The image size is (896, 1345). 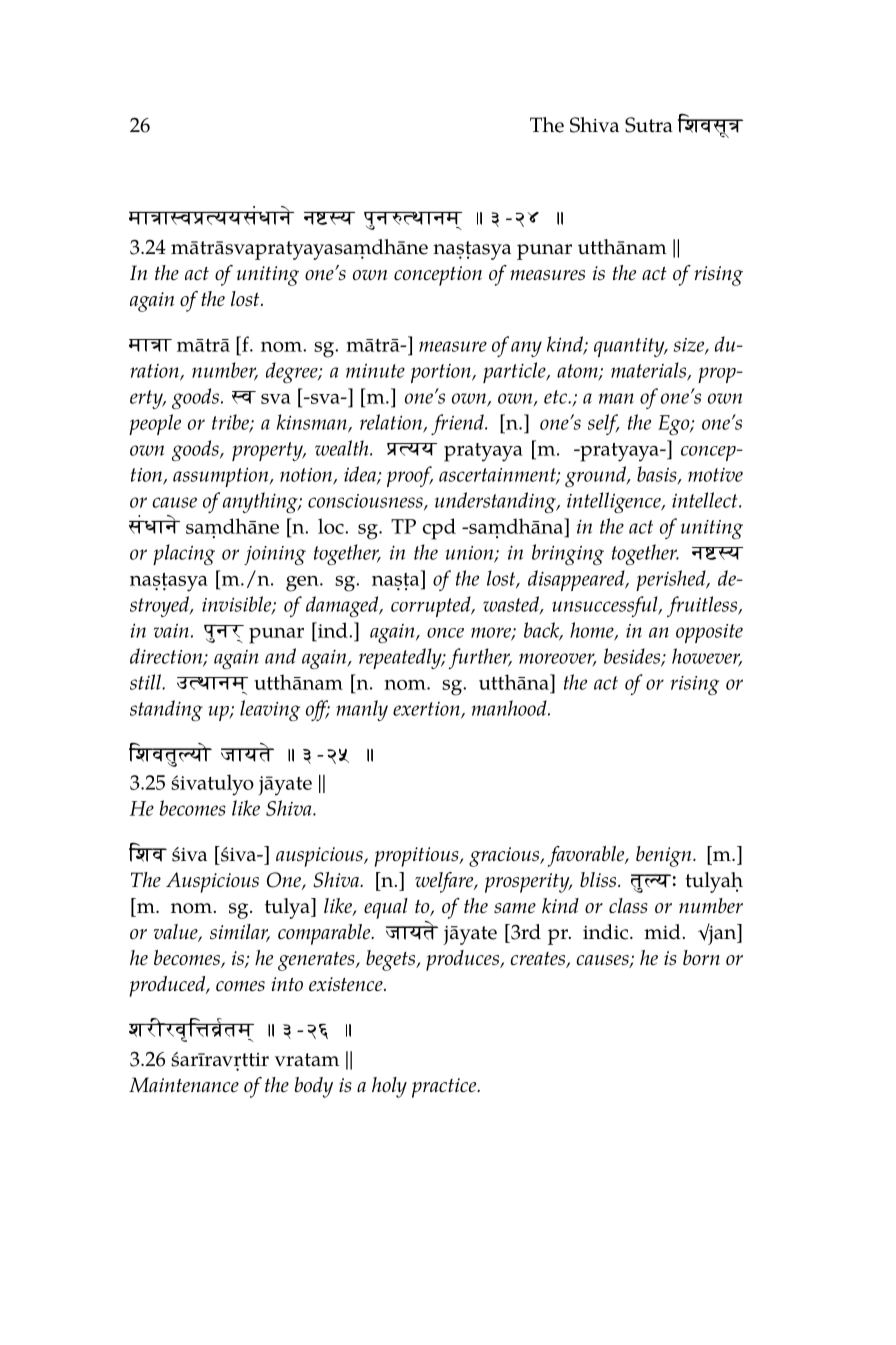 What do you see at coordinates (649, 125) in the screenshot?
I see `Sutra` at bounding box center [649, 125].
